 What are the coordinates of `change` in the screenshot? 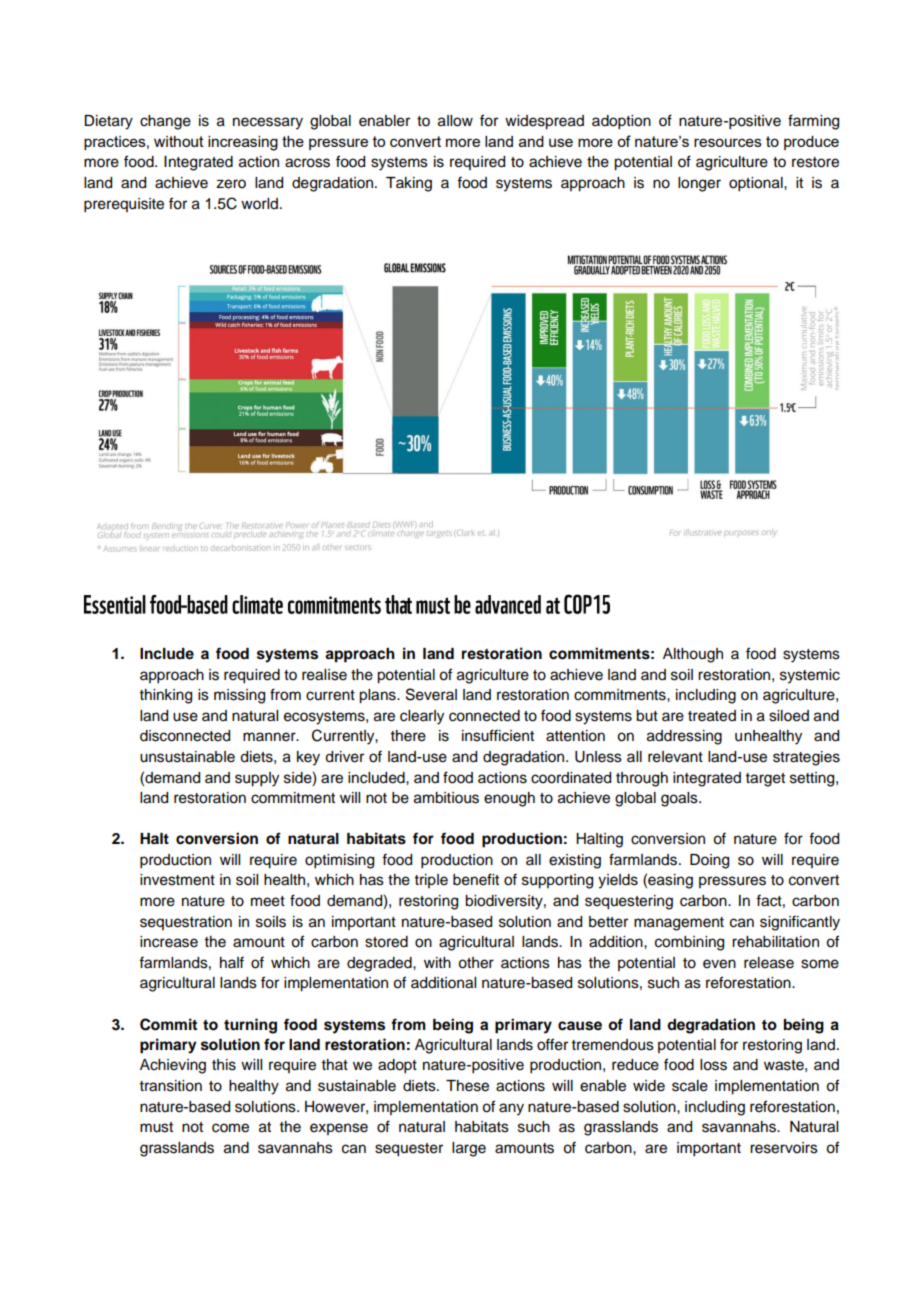 It's located at (165, 122).
